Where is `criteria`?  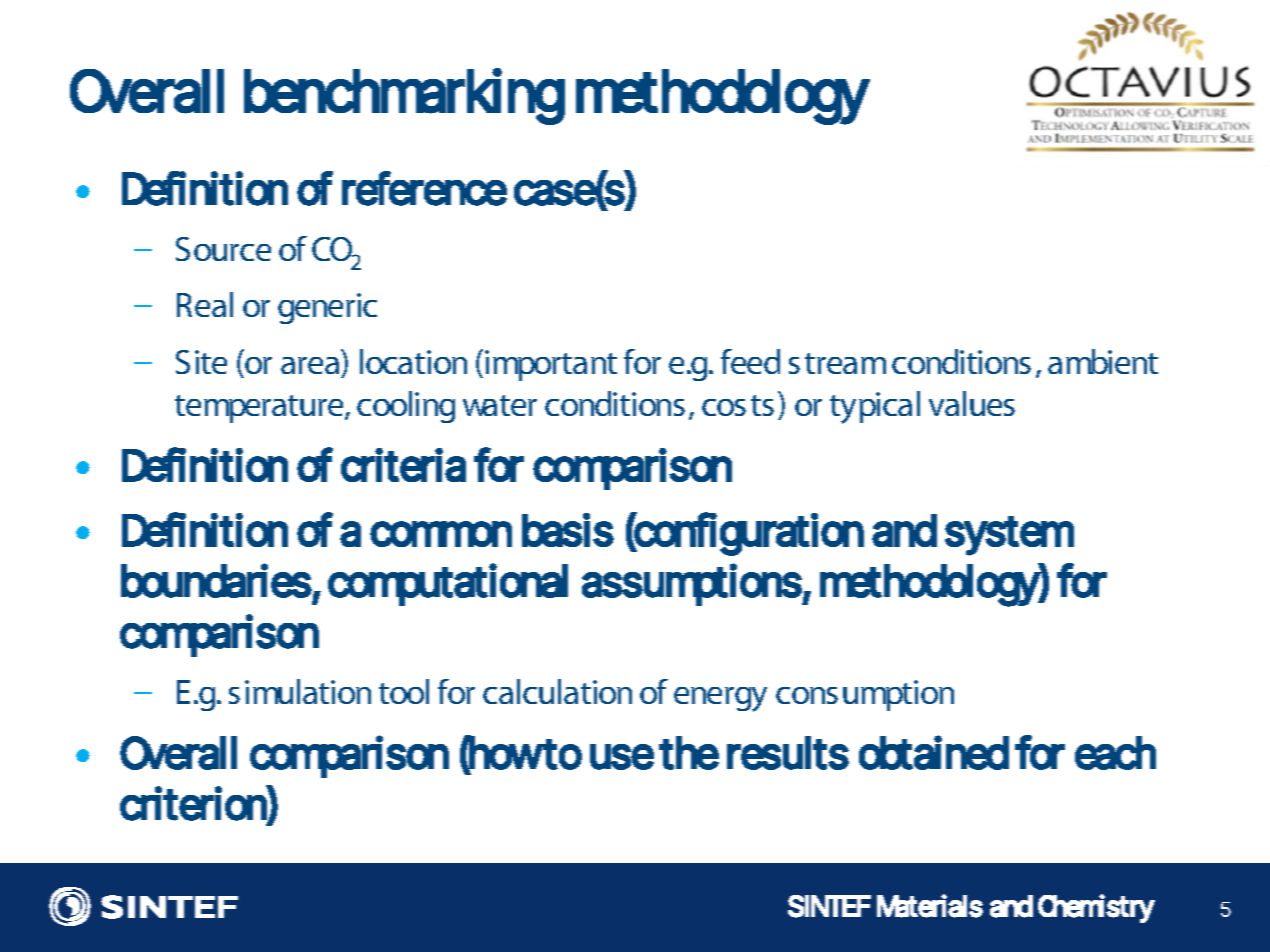
criteria is located at coordinates (403, 465).
